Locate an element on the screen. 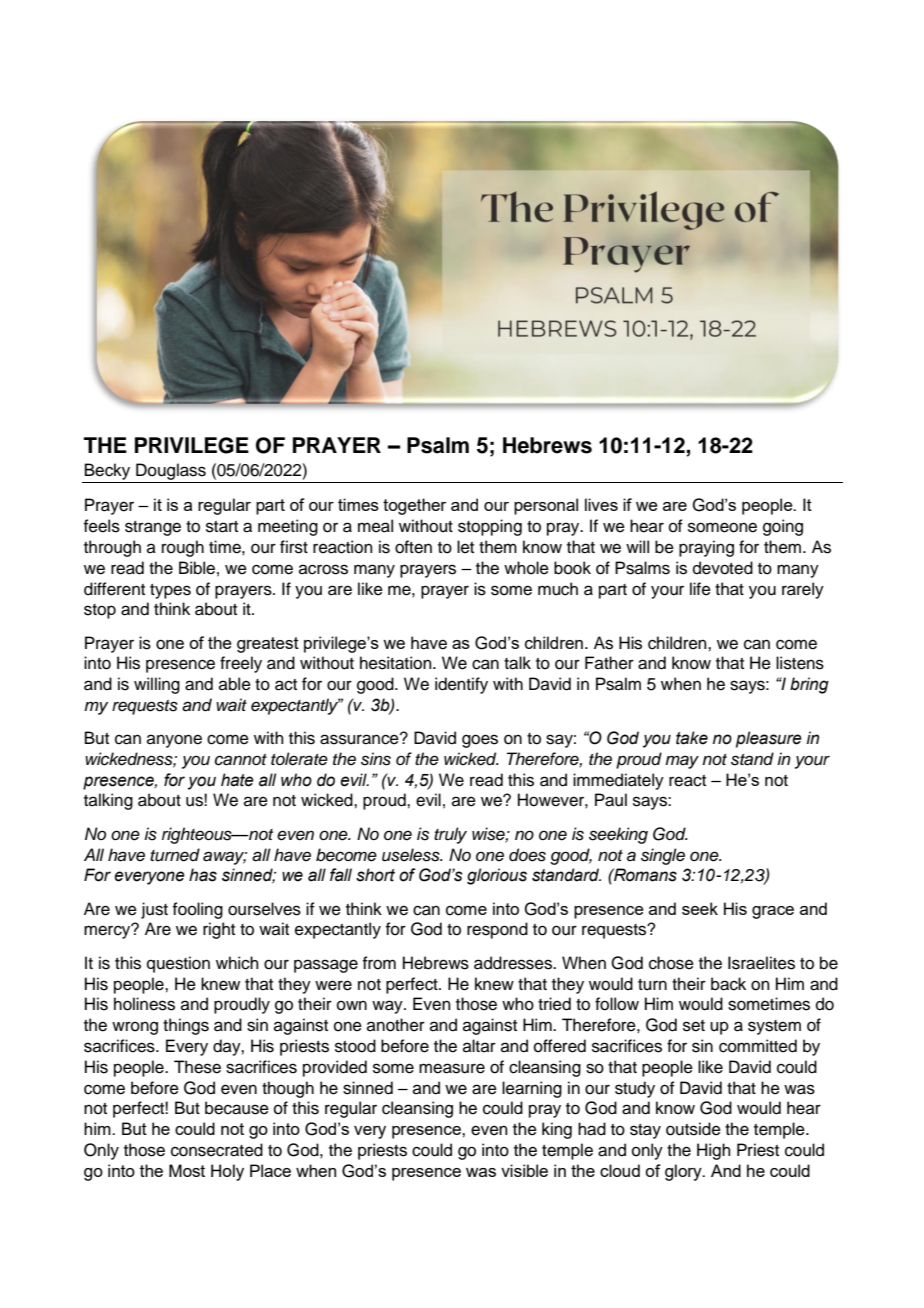 This screenshot has height=1308, width=924. single is located at coordinates (663, 856).
